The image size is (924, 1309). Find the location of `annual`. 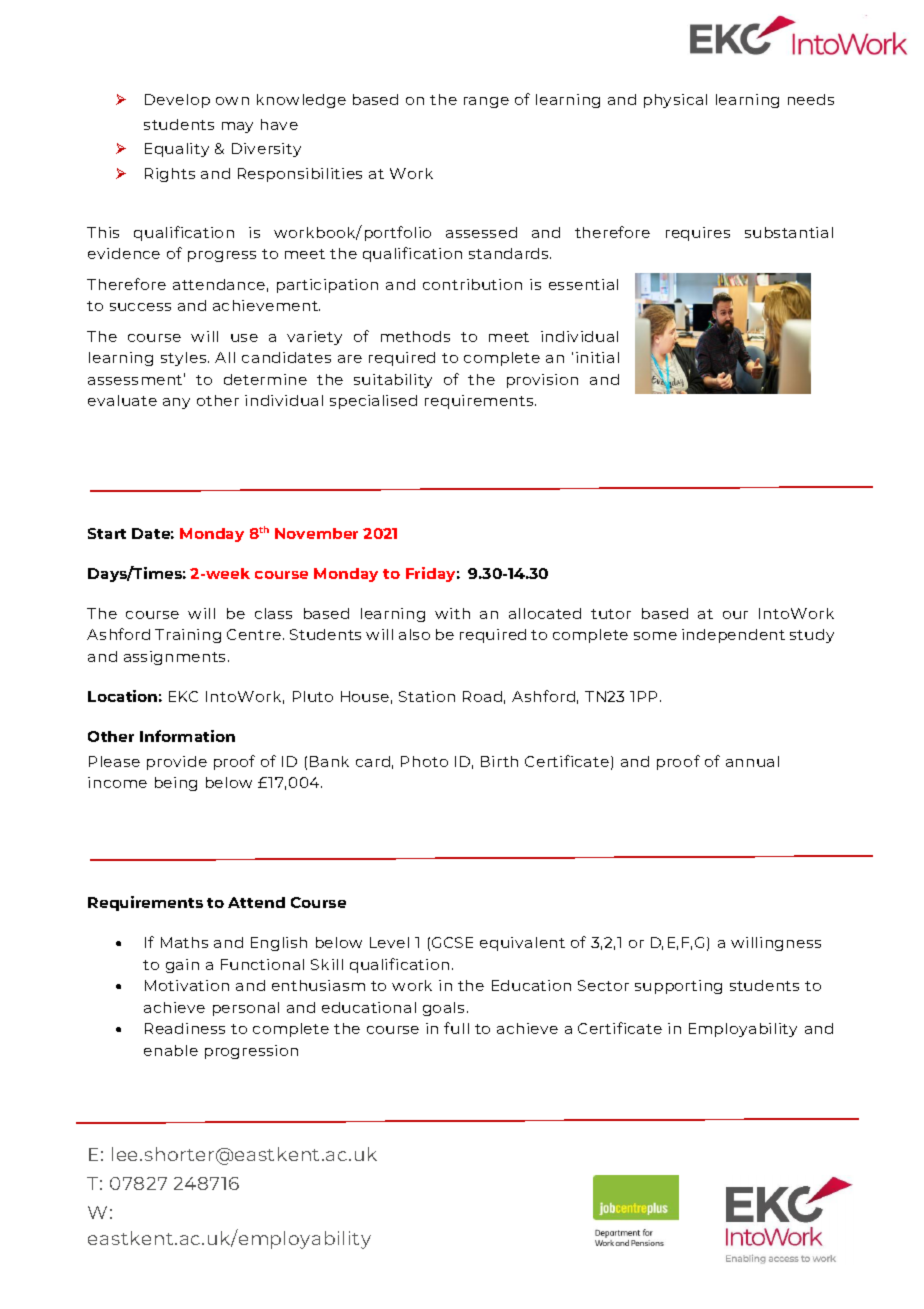

annual is located at coordinates (752, 761).
